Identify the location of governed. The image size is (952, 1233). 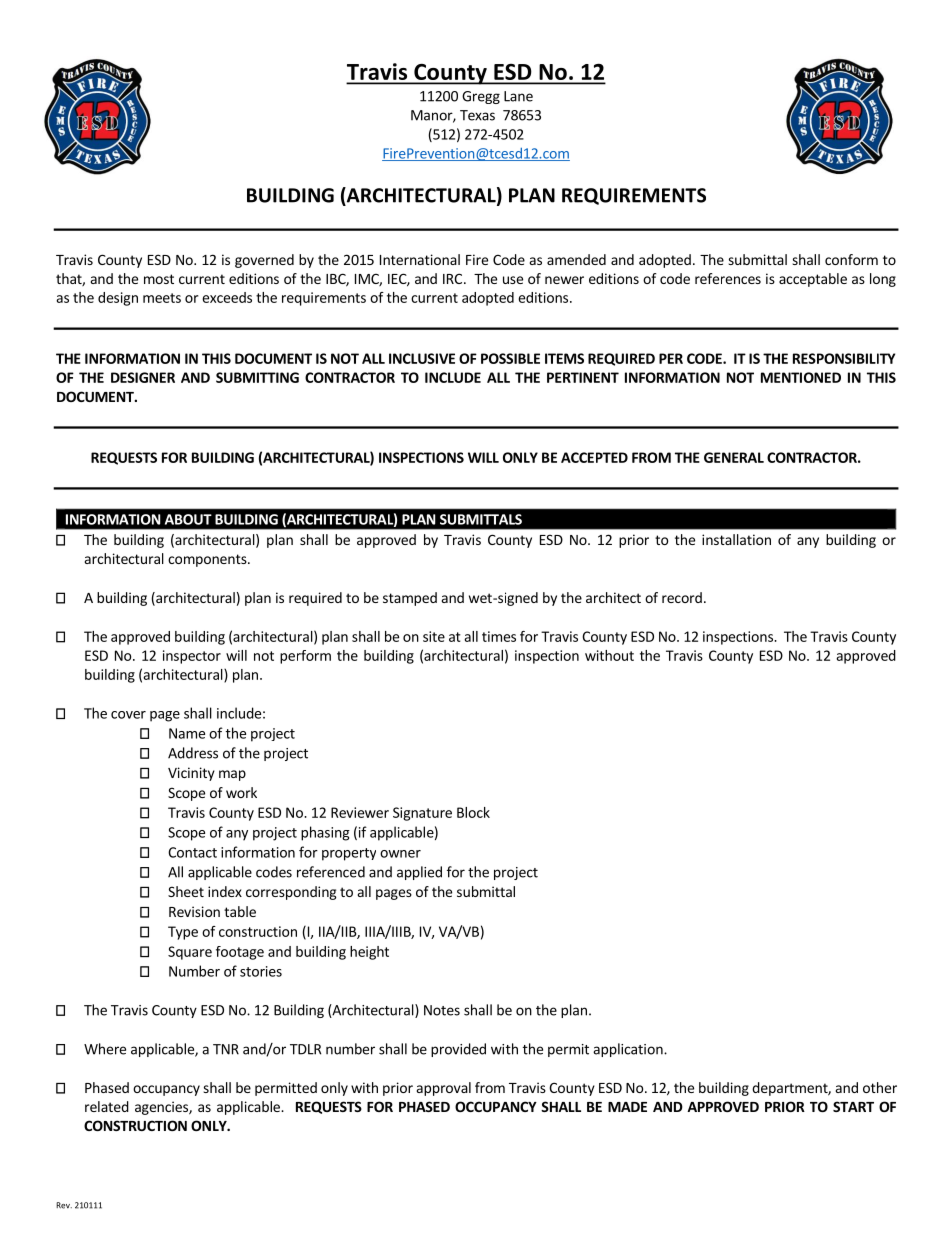
(264, 261).
